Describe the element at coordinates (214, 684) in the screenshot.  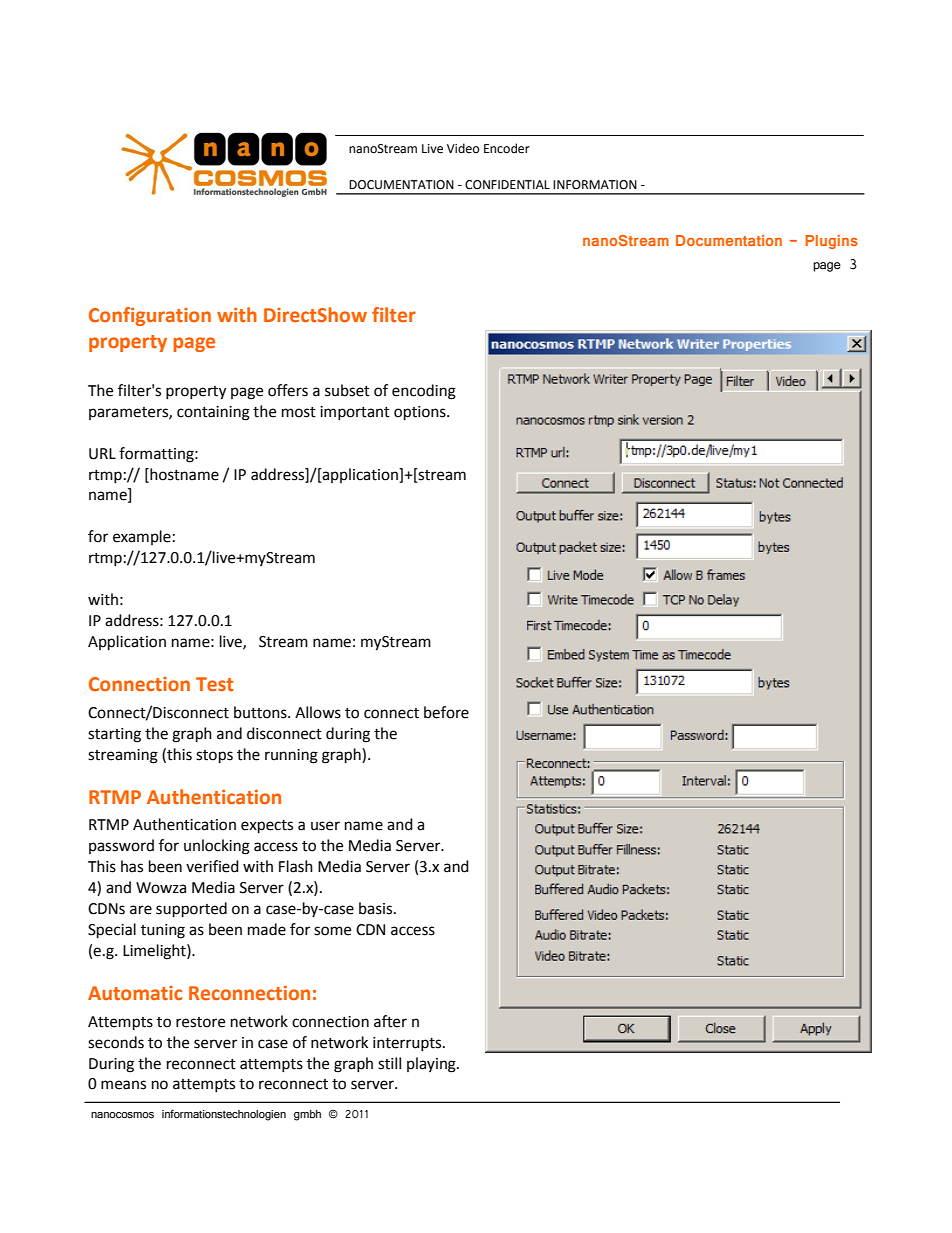
I see `Test` at that location.
